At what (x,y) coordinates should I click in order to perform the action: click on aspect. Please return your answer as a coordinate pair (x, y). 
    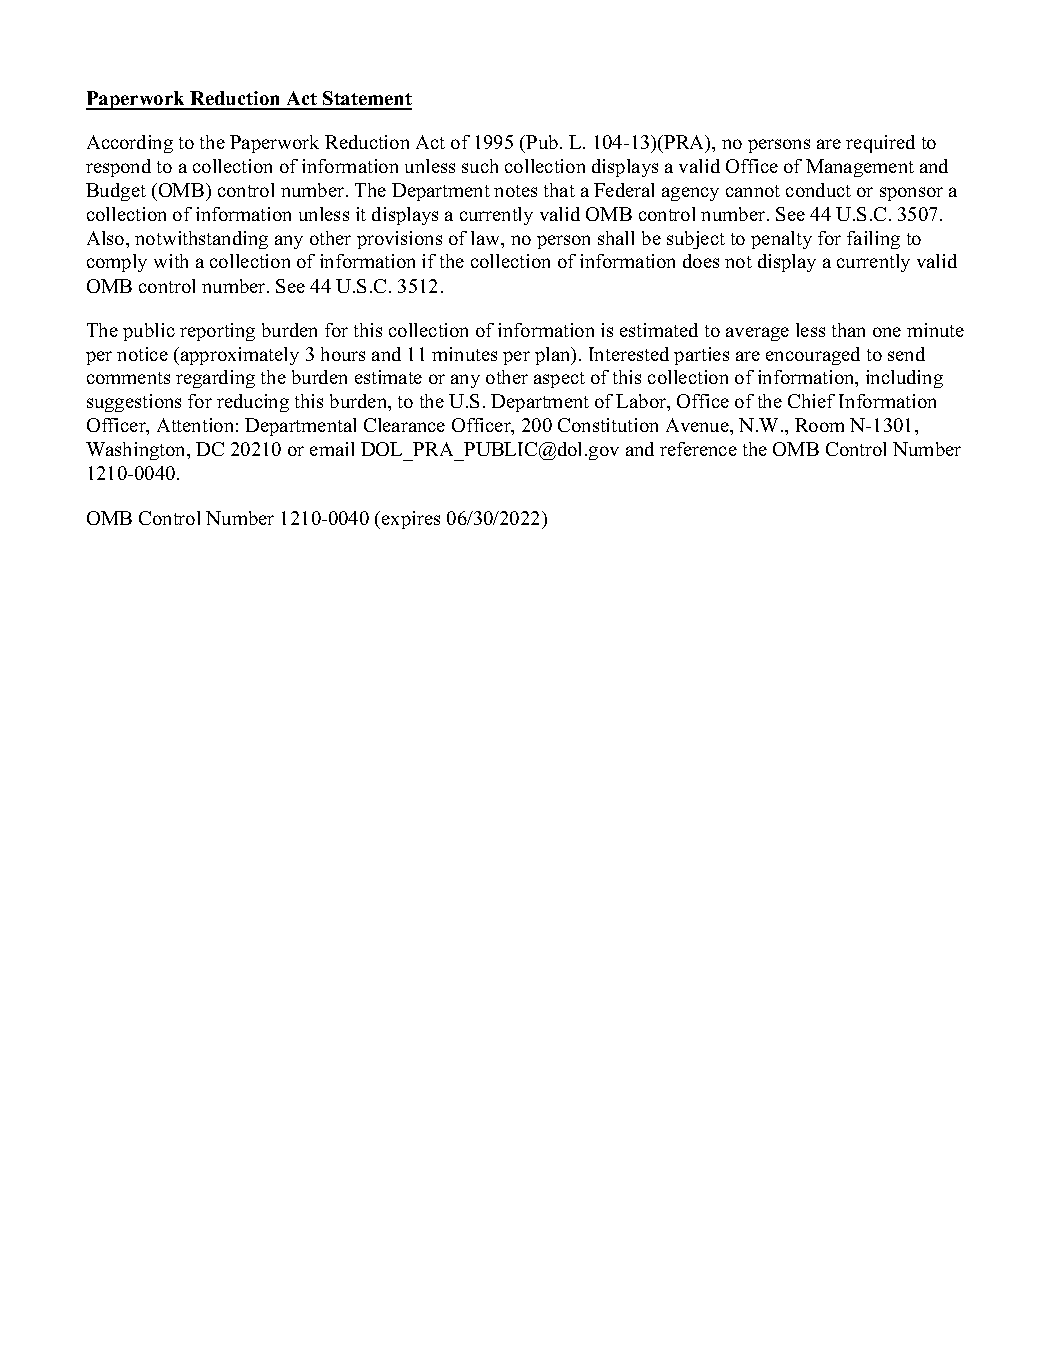
    Looking at the image, I should click on (559, 380).
